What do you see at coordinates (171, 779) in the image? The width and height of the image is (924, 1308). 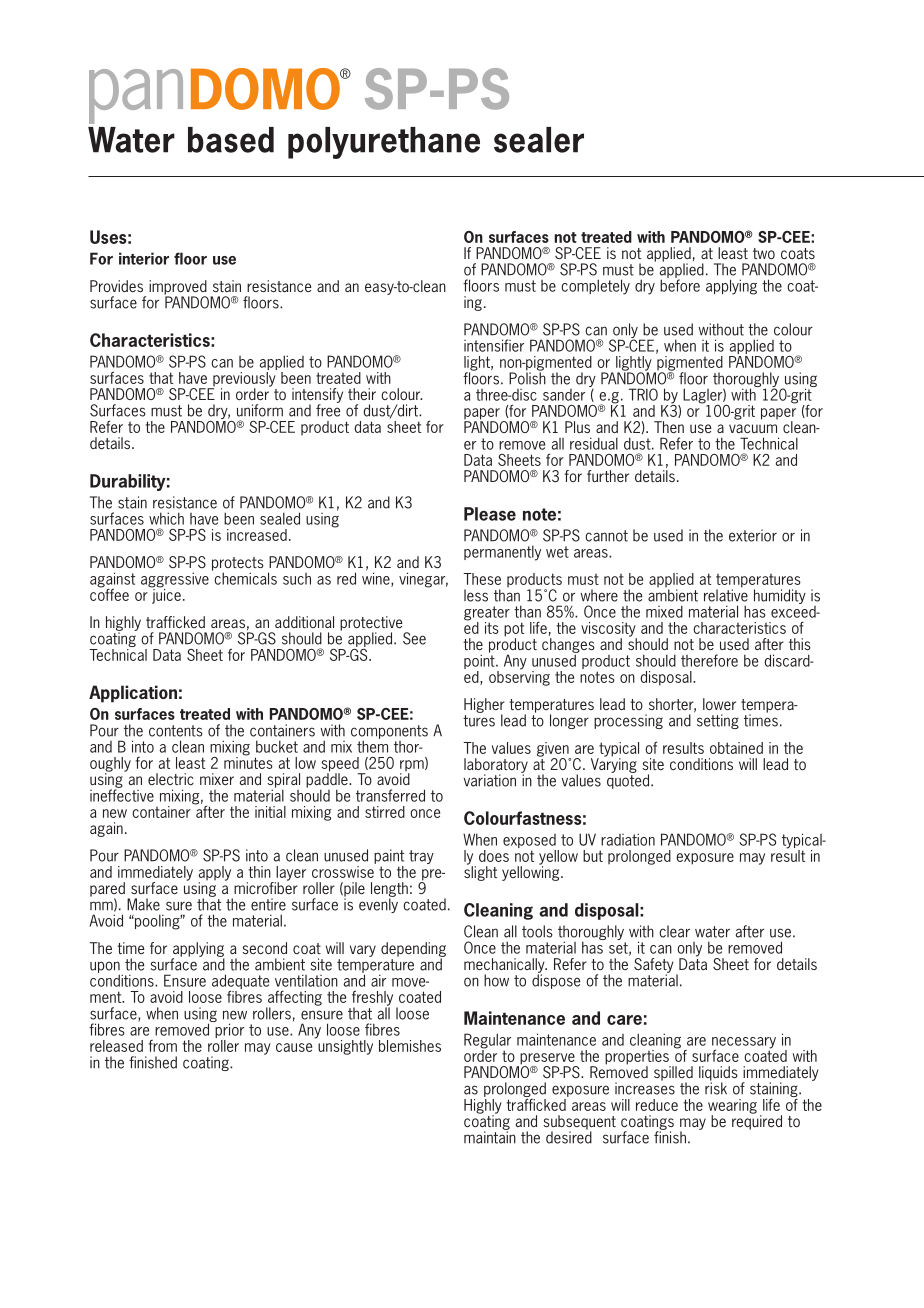 I see `electric` at bounding box center [171, 779].
